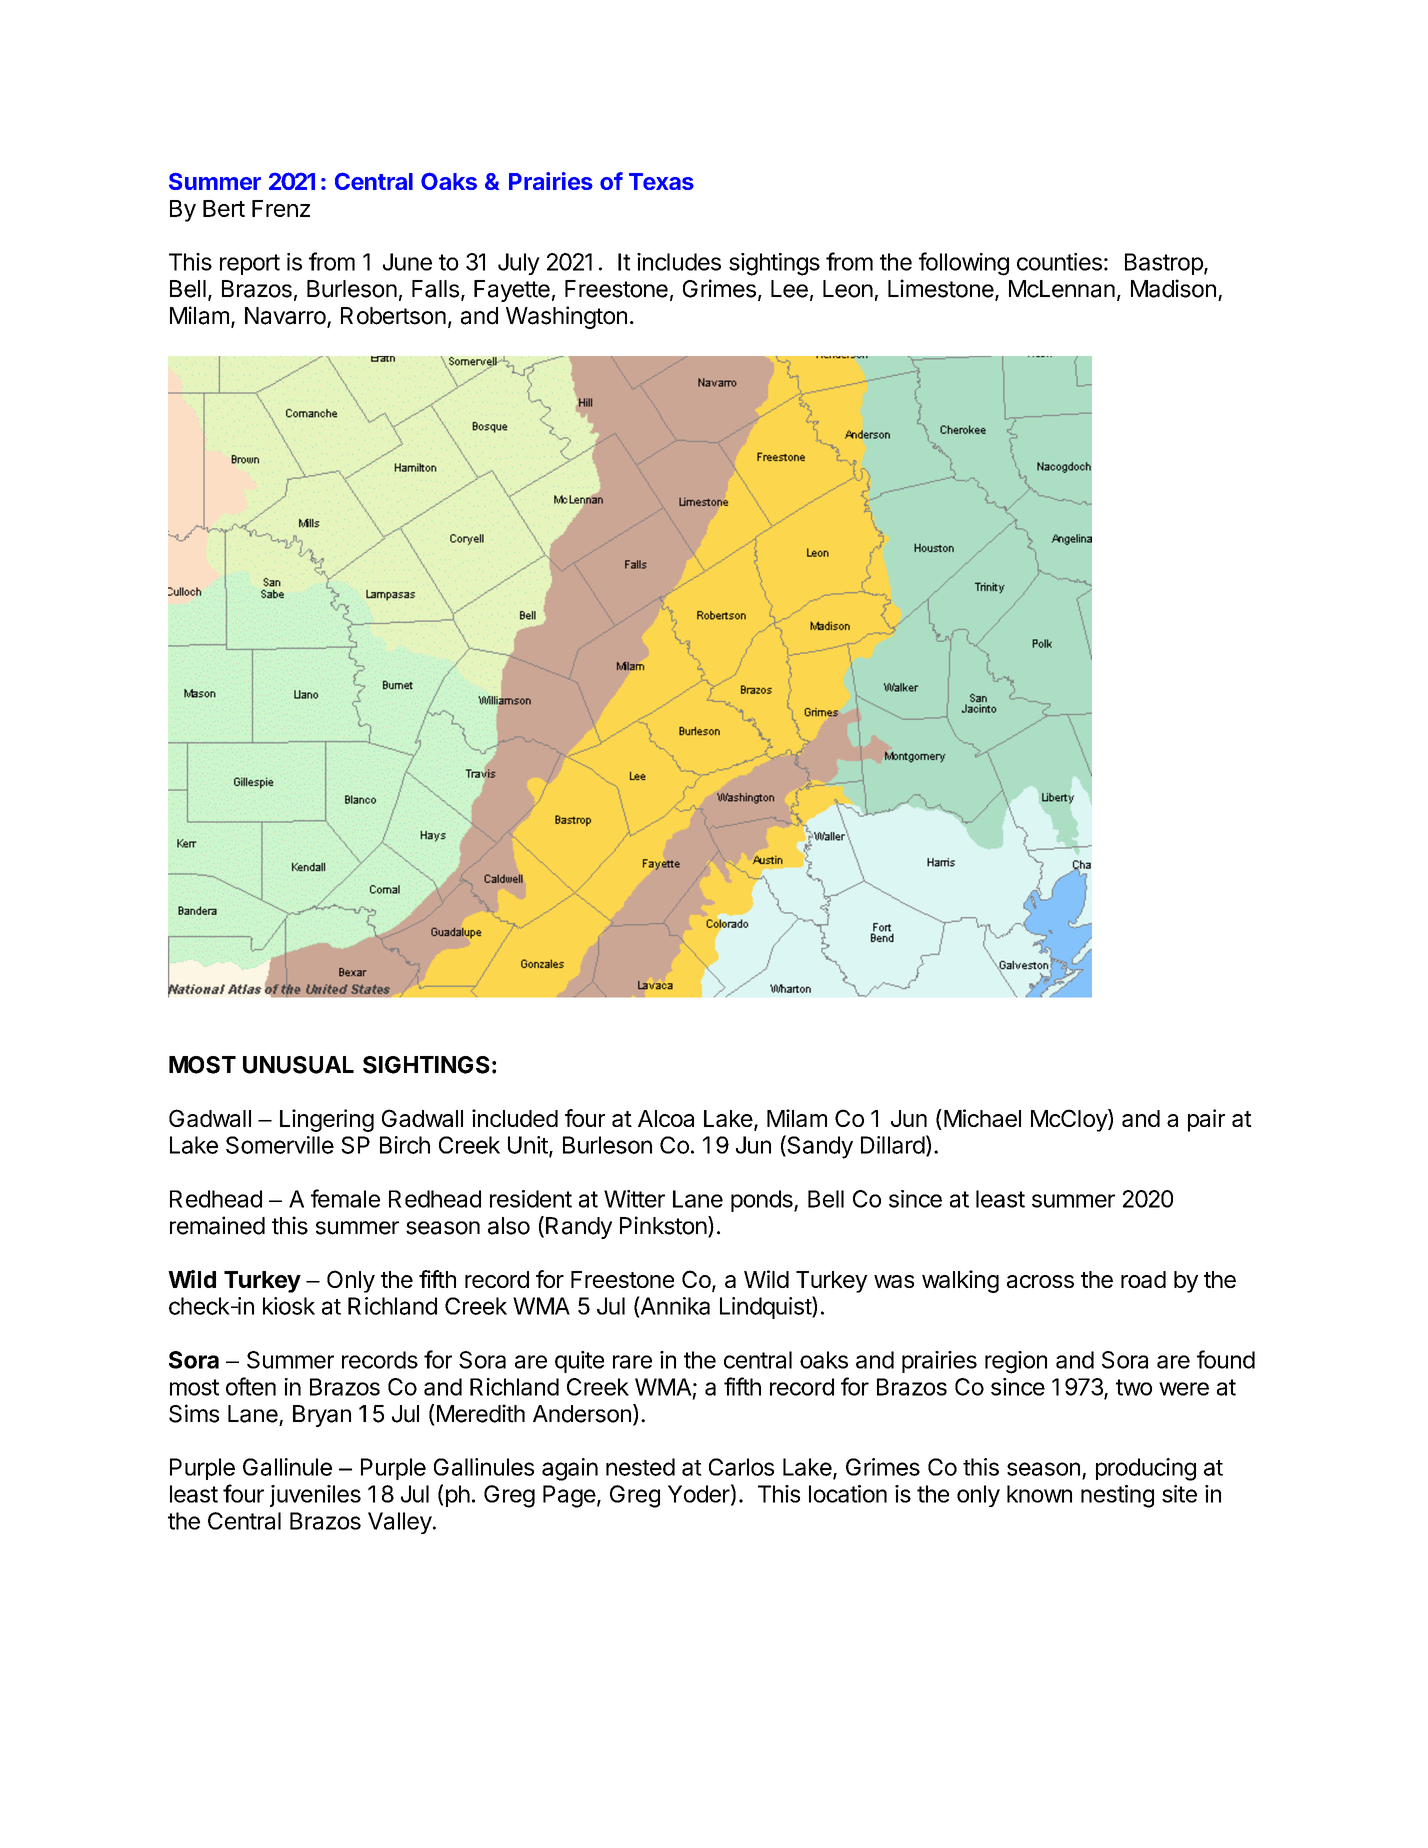  Describe the element at coordinates (298, 1065) in the screenshot. I see `UNUSUAL` at that location.
